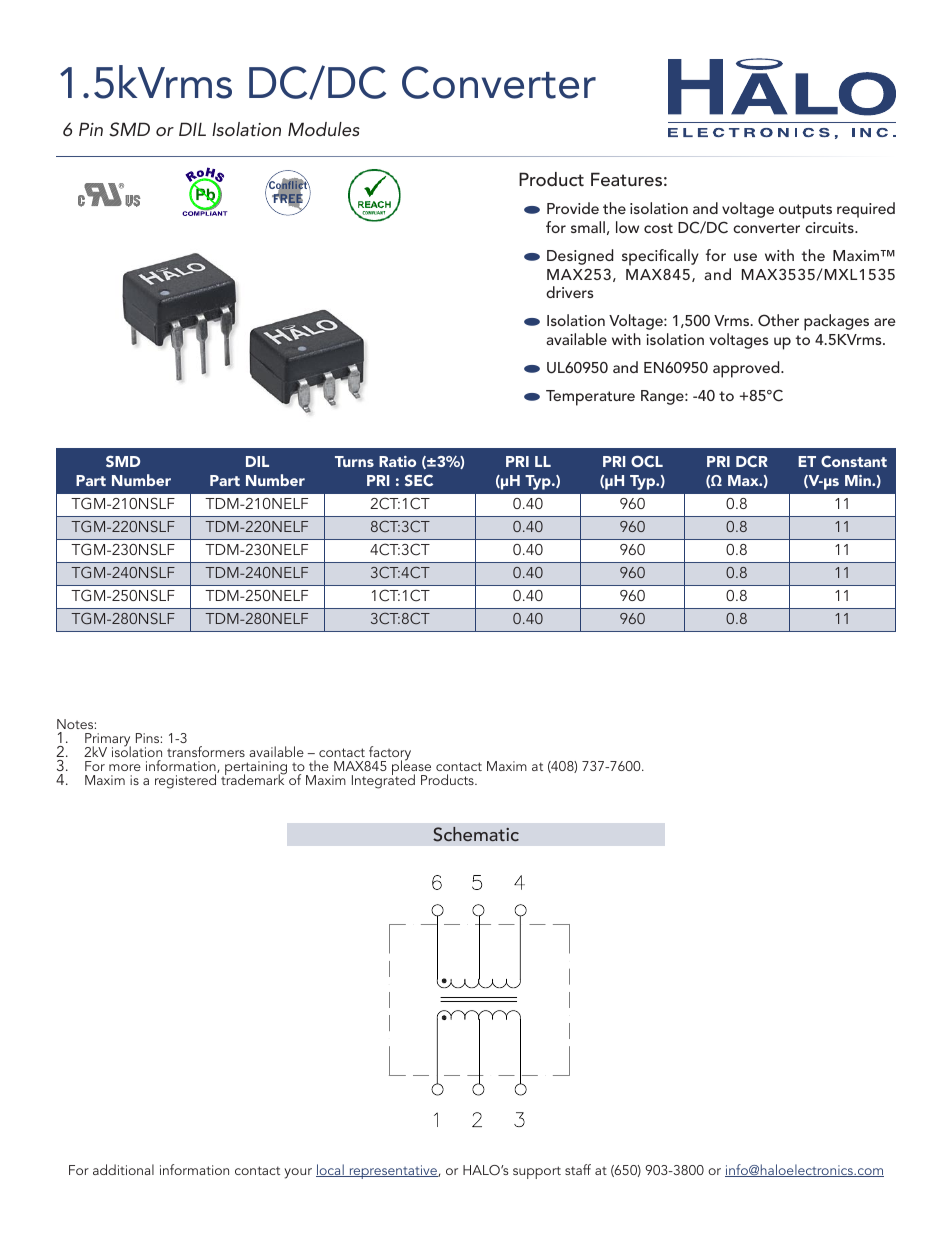 The height and width of the screenshot is (1233, 952). What do you see at coordinates (573, 208) in the screenshot?
I see `Provide` at bounding box center [573, 208].
